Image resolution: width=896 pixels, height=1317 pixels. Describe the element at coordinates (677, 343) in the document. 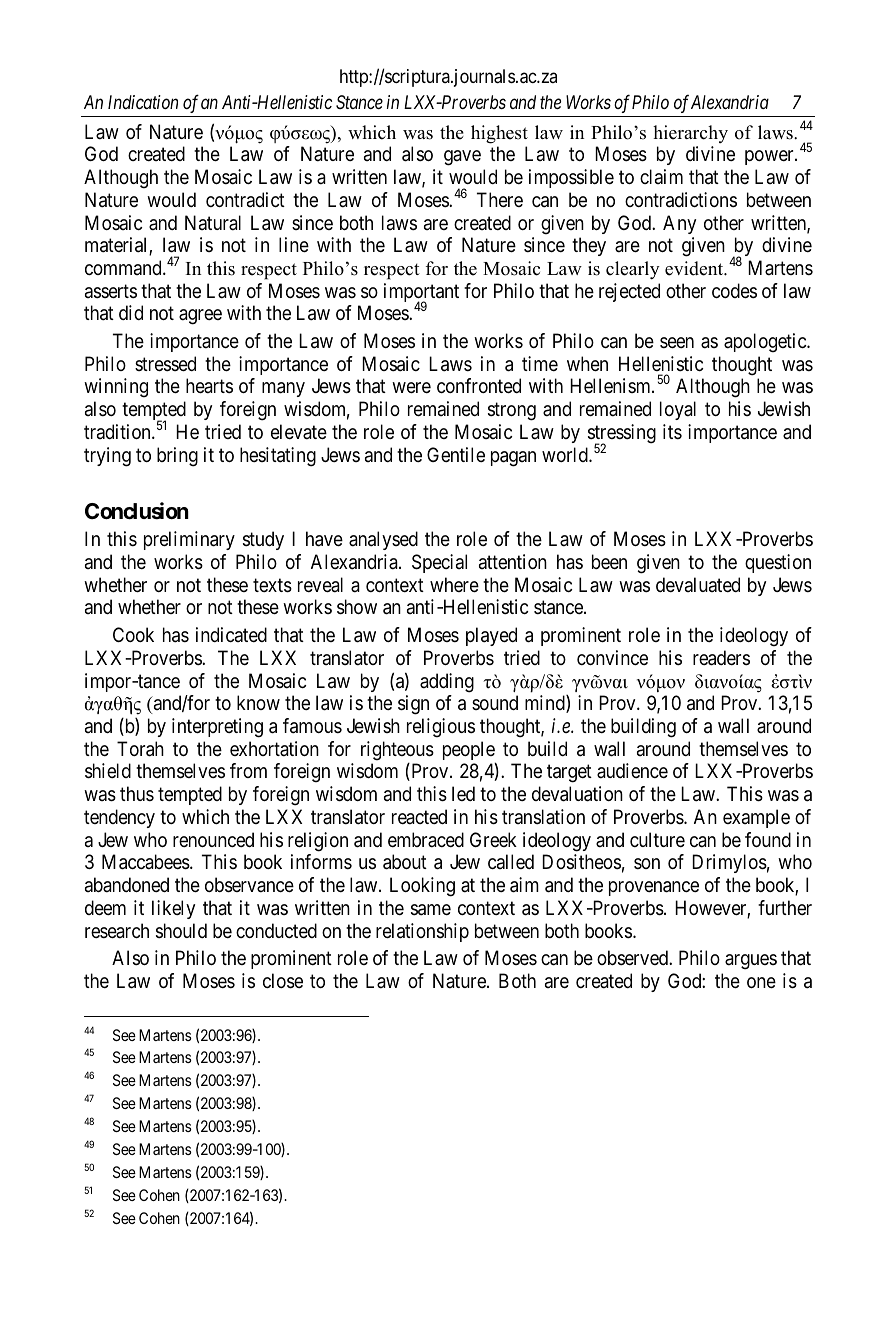

I see `seen` at that location.
